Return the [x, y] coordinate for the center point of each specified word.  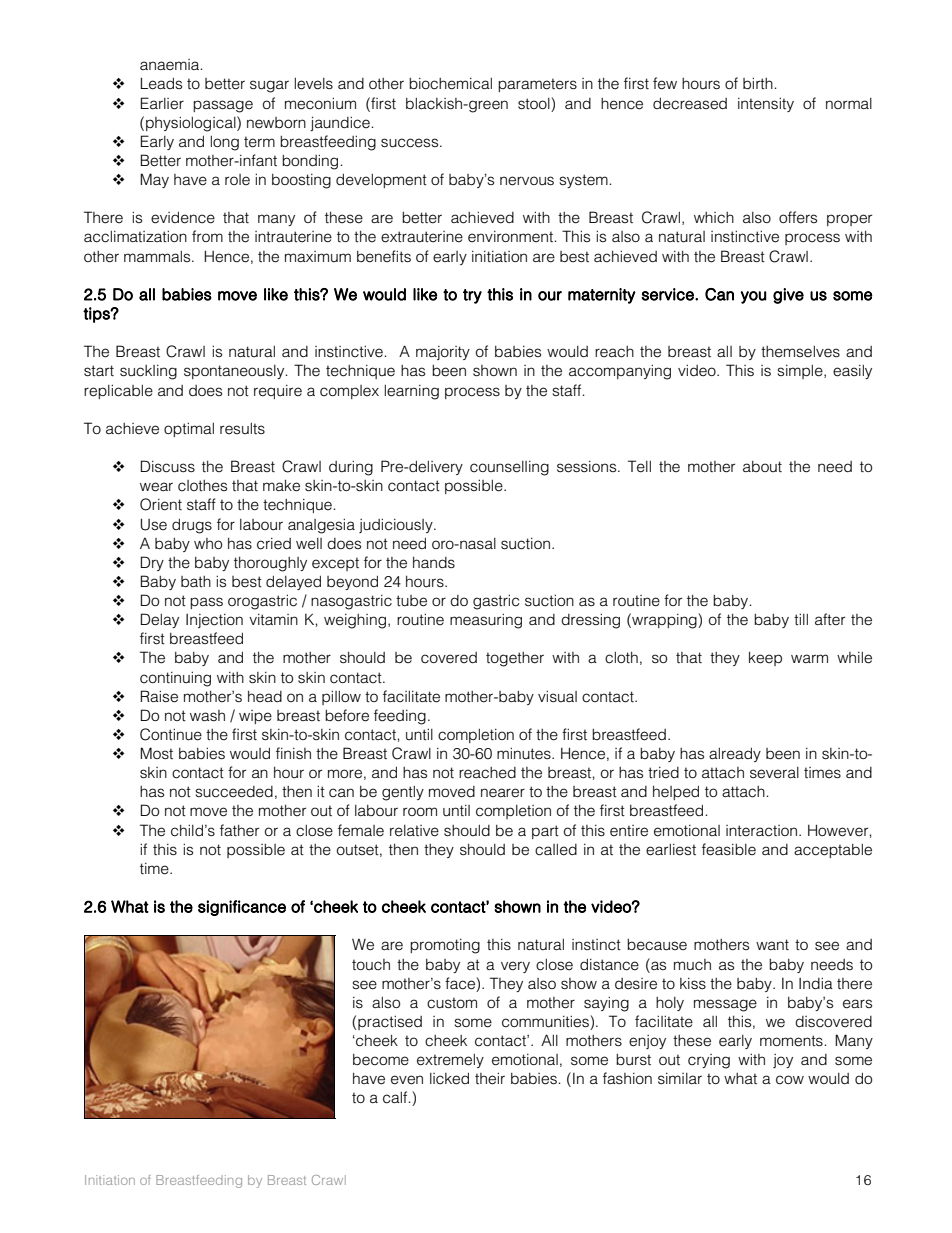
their [490, 1078]
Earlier [162, 103]
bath [196, 582]
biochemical [450, 84]
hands [434, 562]
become [381, 1060]
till [801, 619]
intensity [766, 104]
